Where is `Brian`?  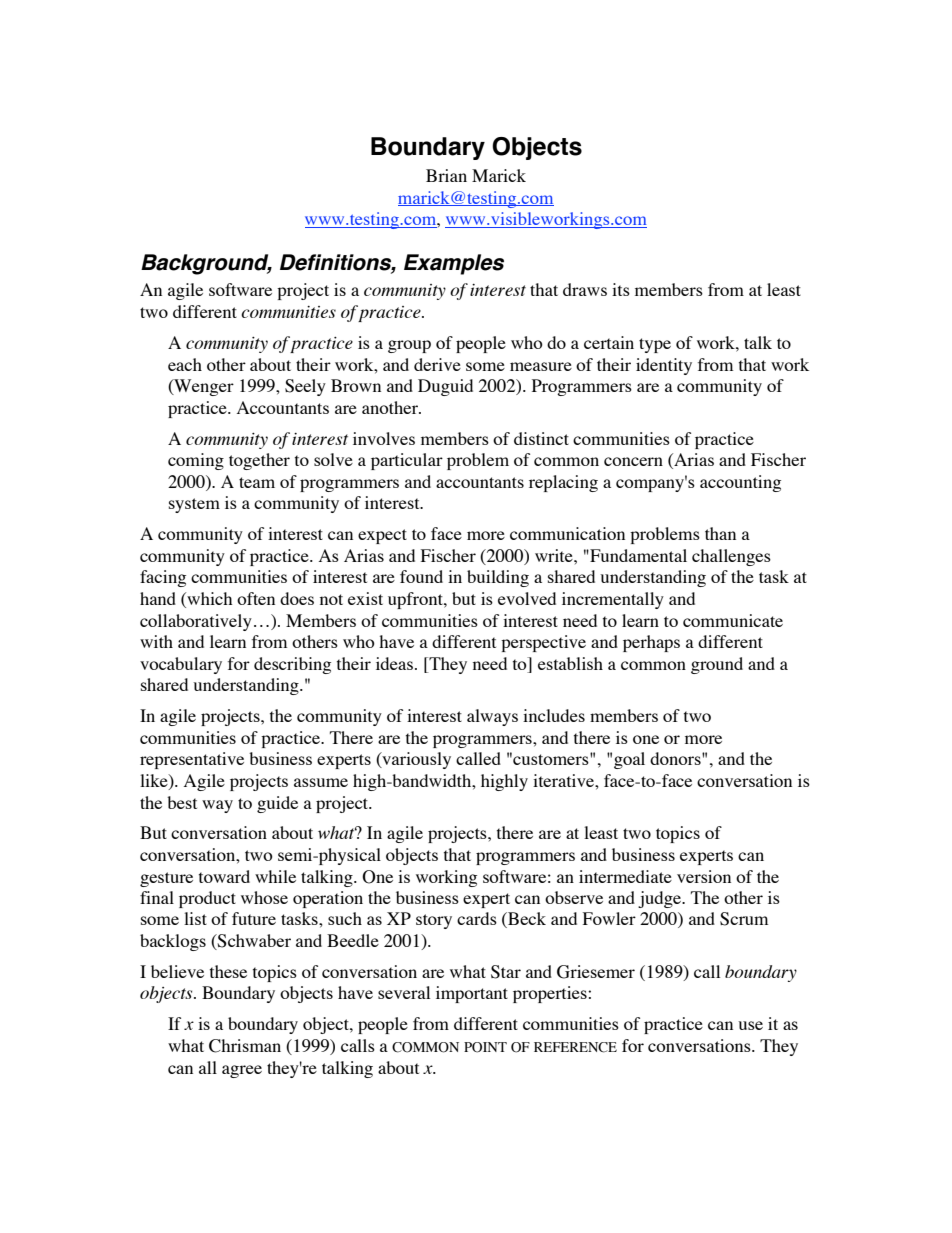 Brian is located at coordinates (446, 175).
